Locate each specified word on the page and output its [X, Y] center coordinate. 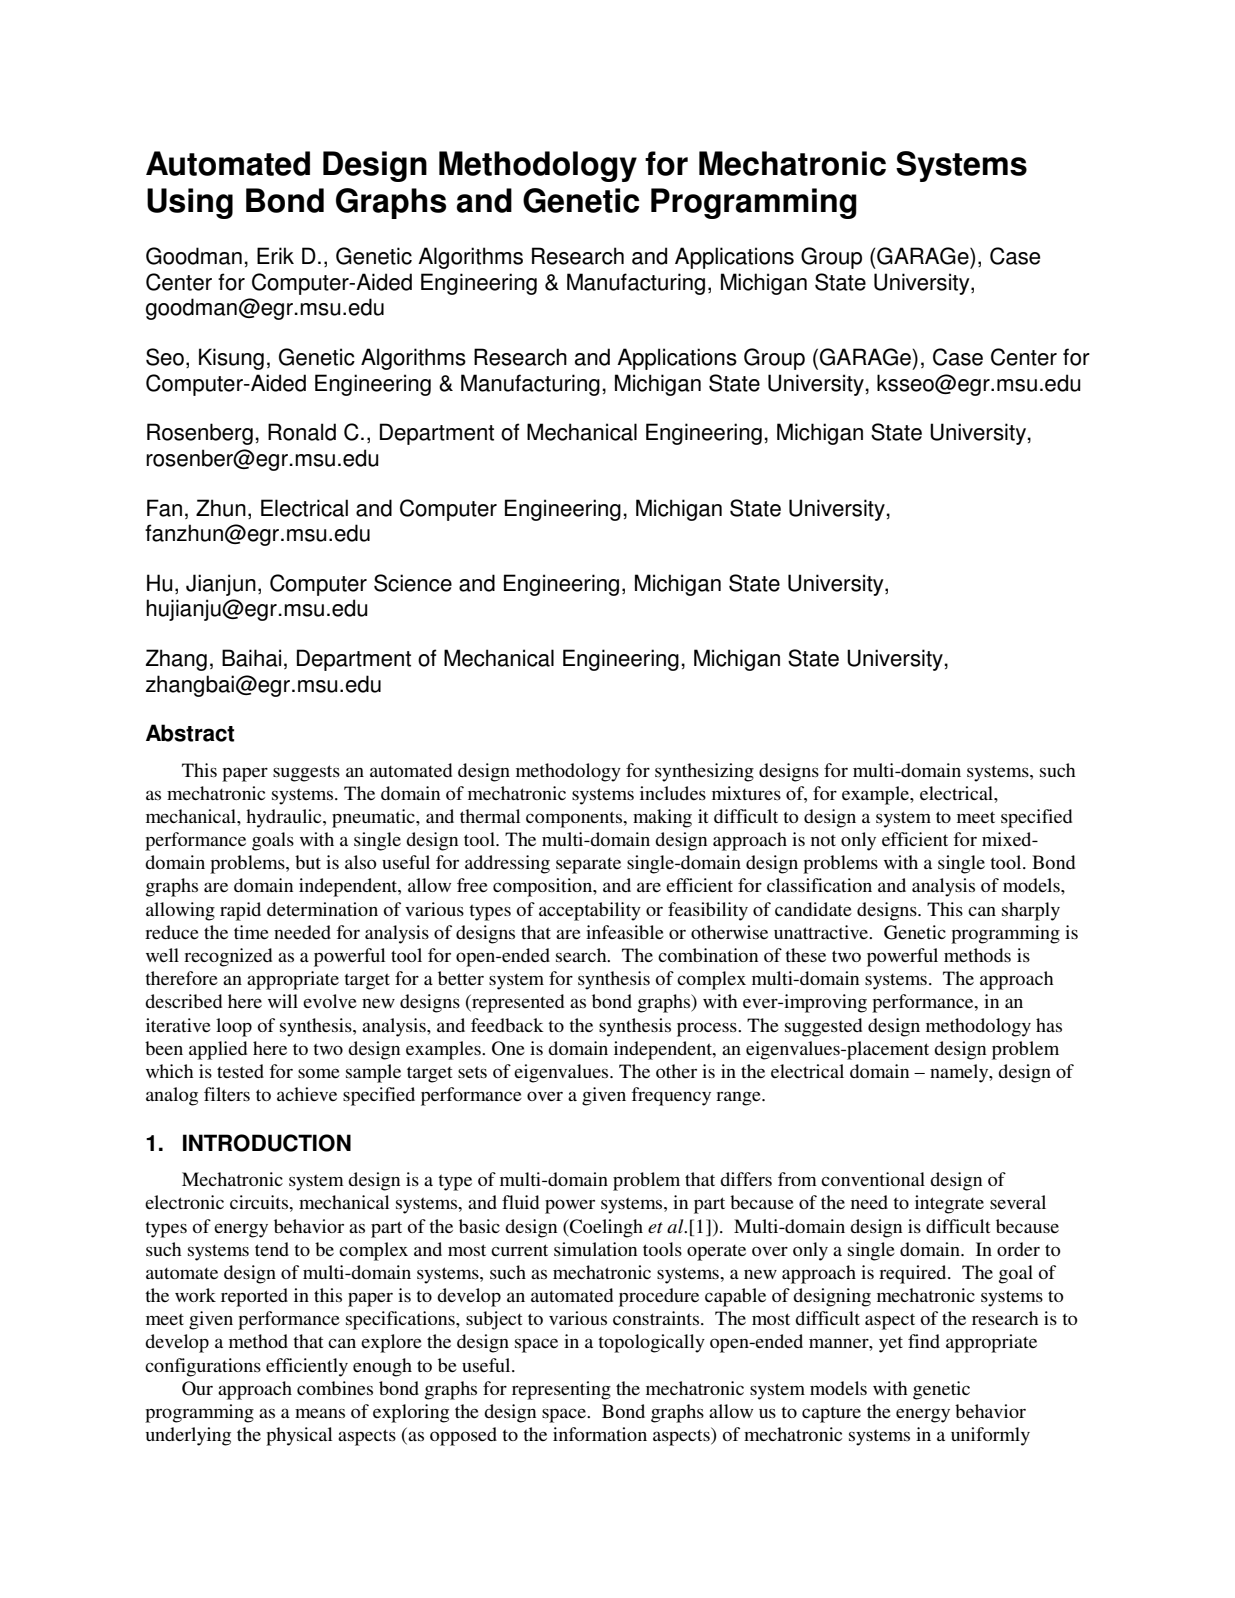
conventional [873, 1179]
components [575, 820]
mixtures [746, 793]
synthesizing [704, 772]
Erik [275, 255]
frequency [671, 1096]
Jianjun [221, 585]
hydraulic [285, 818]
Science [413, 583]
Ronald [302, 432]
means [320, 1413]
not [823, 840]
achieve [307, 1094]
